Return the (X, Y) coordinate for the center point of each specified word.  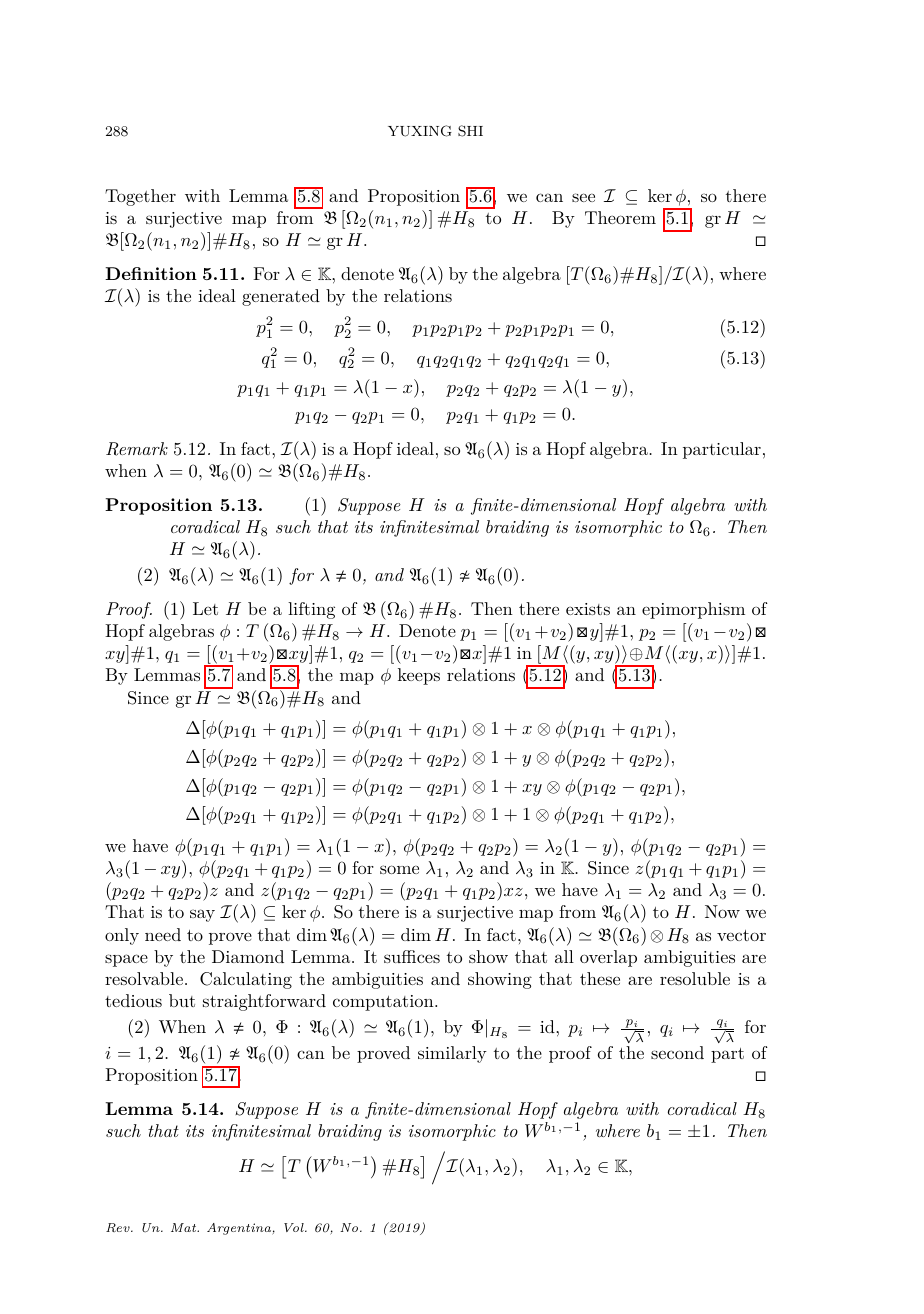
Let (205, 608)
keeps (419, 676)
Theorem (620, 217)
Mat (185, 1227)
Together (140, 197)
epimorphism (693, 610)
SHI (470, 131)
